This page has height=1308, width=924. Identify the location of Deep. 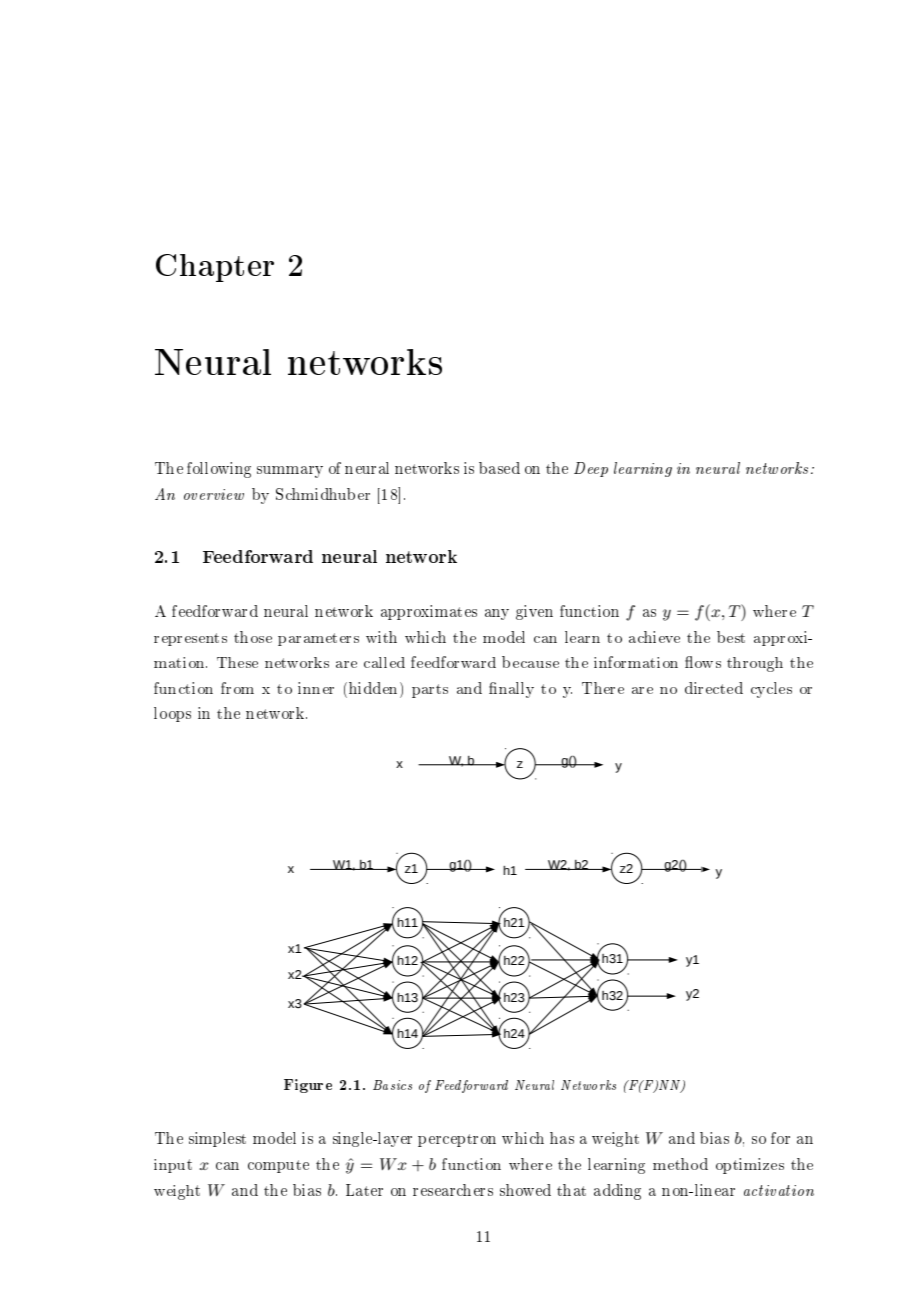
(591, 469).
